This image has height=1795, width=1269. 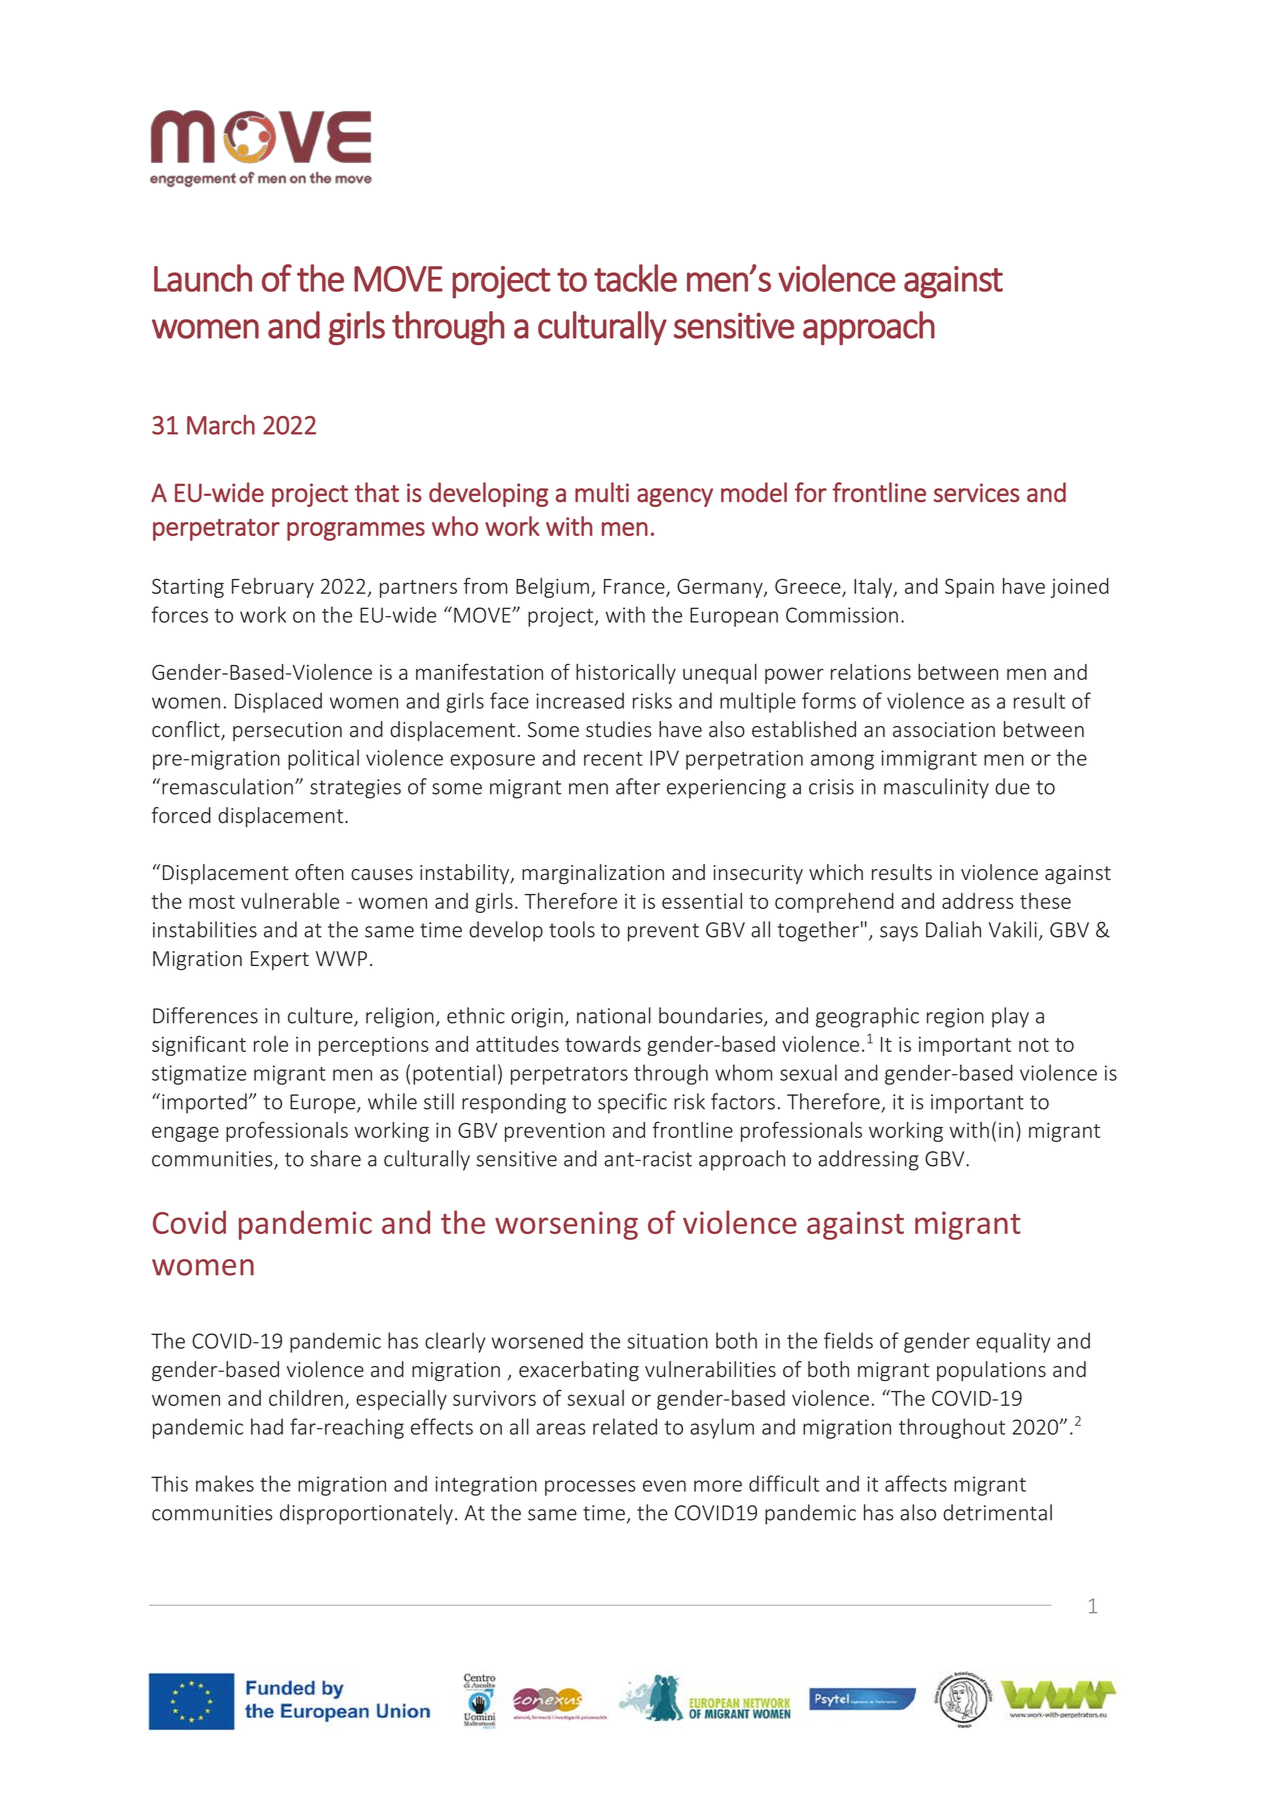 I want to click on not, so click(x=1034, y=1045).
